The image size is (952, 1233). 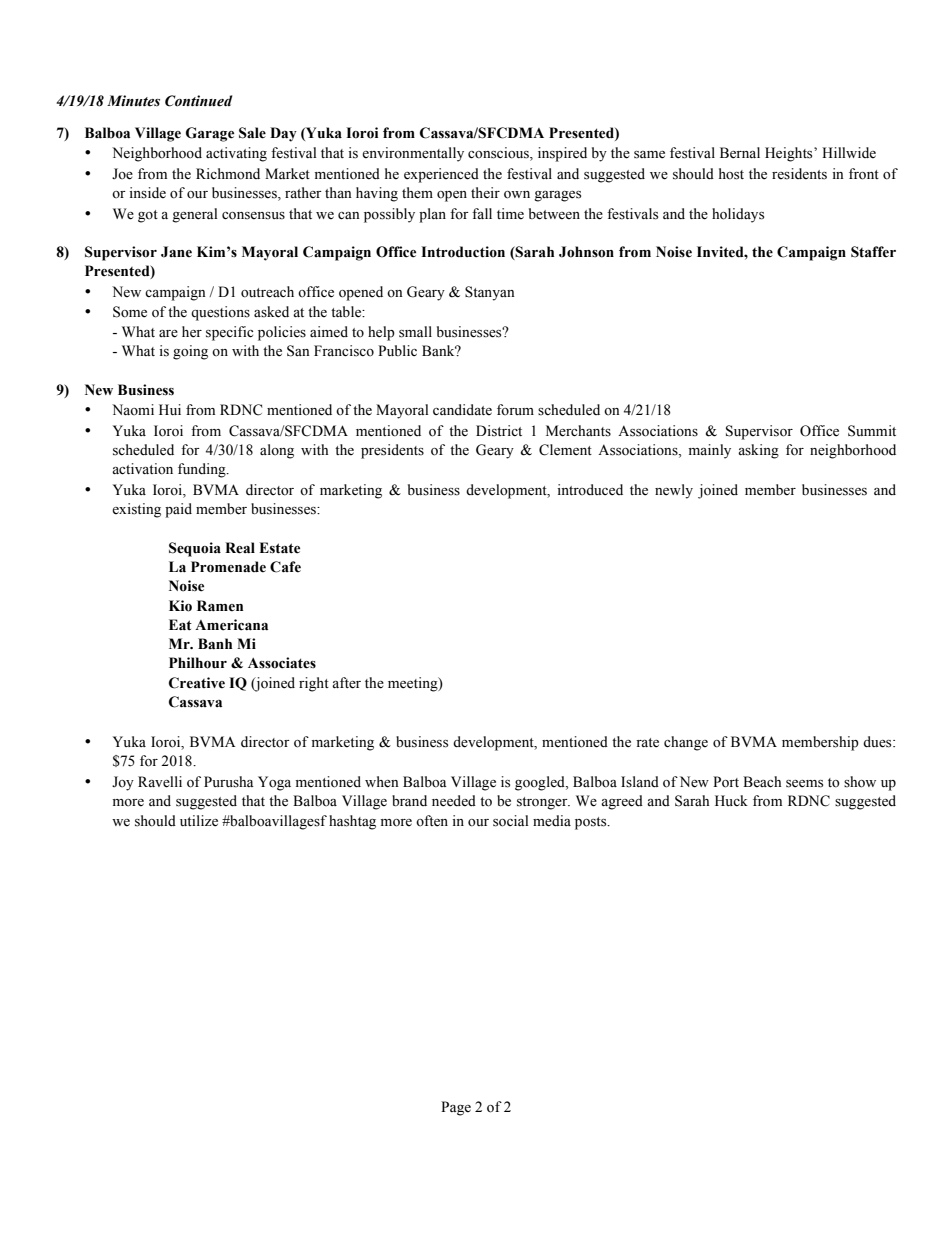 I want to click on Page, so click(x=456, y=1108).
